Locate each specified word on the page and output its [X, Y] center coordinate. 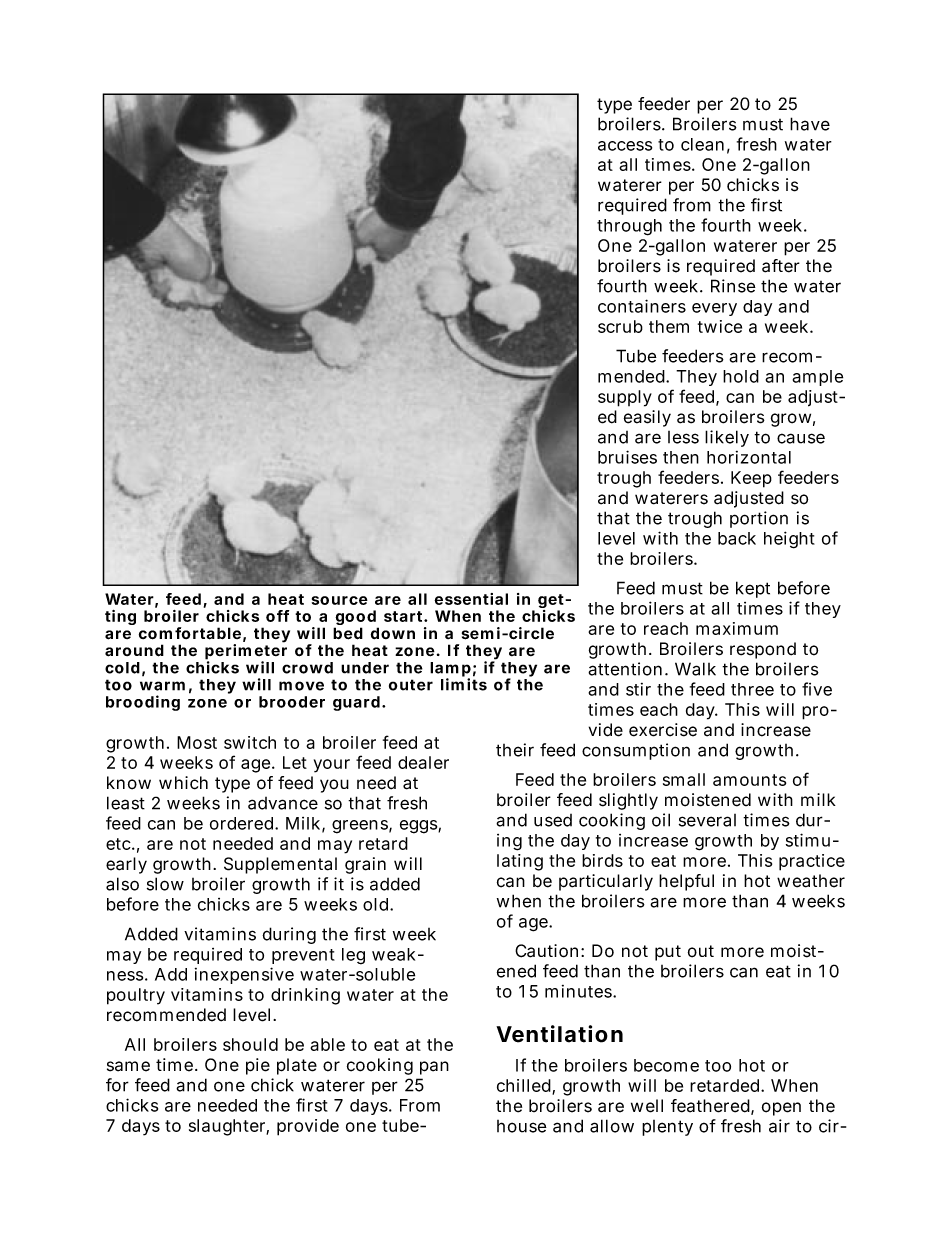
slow [165, 884]
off [277, 616]
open [781, 1109]
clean [702, 144]
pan [434, 1068]
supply [625, 398]
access [625, 146]
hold [741, 376]
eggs [419, 827]
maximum [737, 628]
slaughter [229, 1127]
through [629, 227]
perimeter [246, 653]
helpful [686, 882]
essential [471, 599]
